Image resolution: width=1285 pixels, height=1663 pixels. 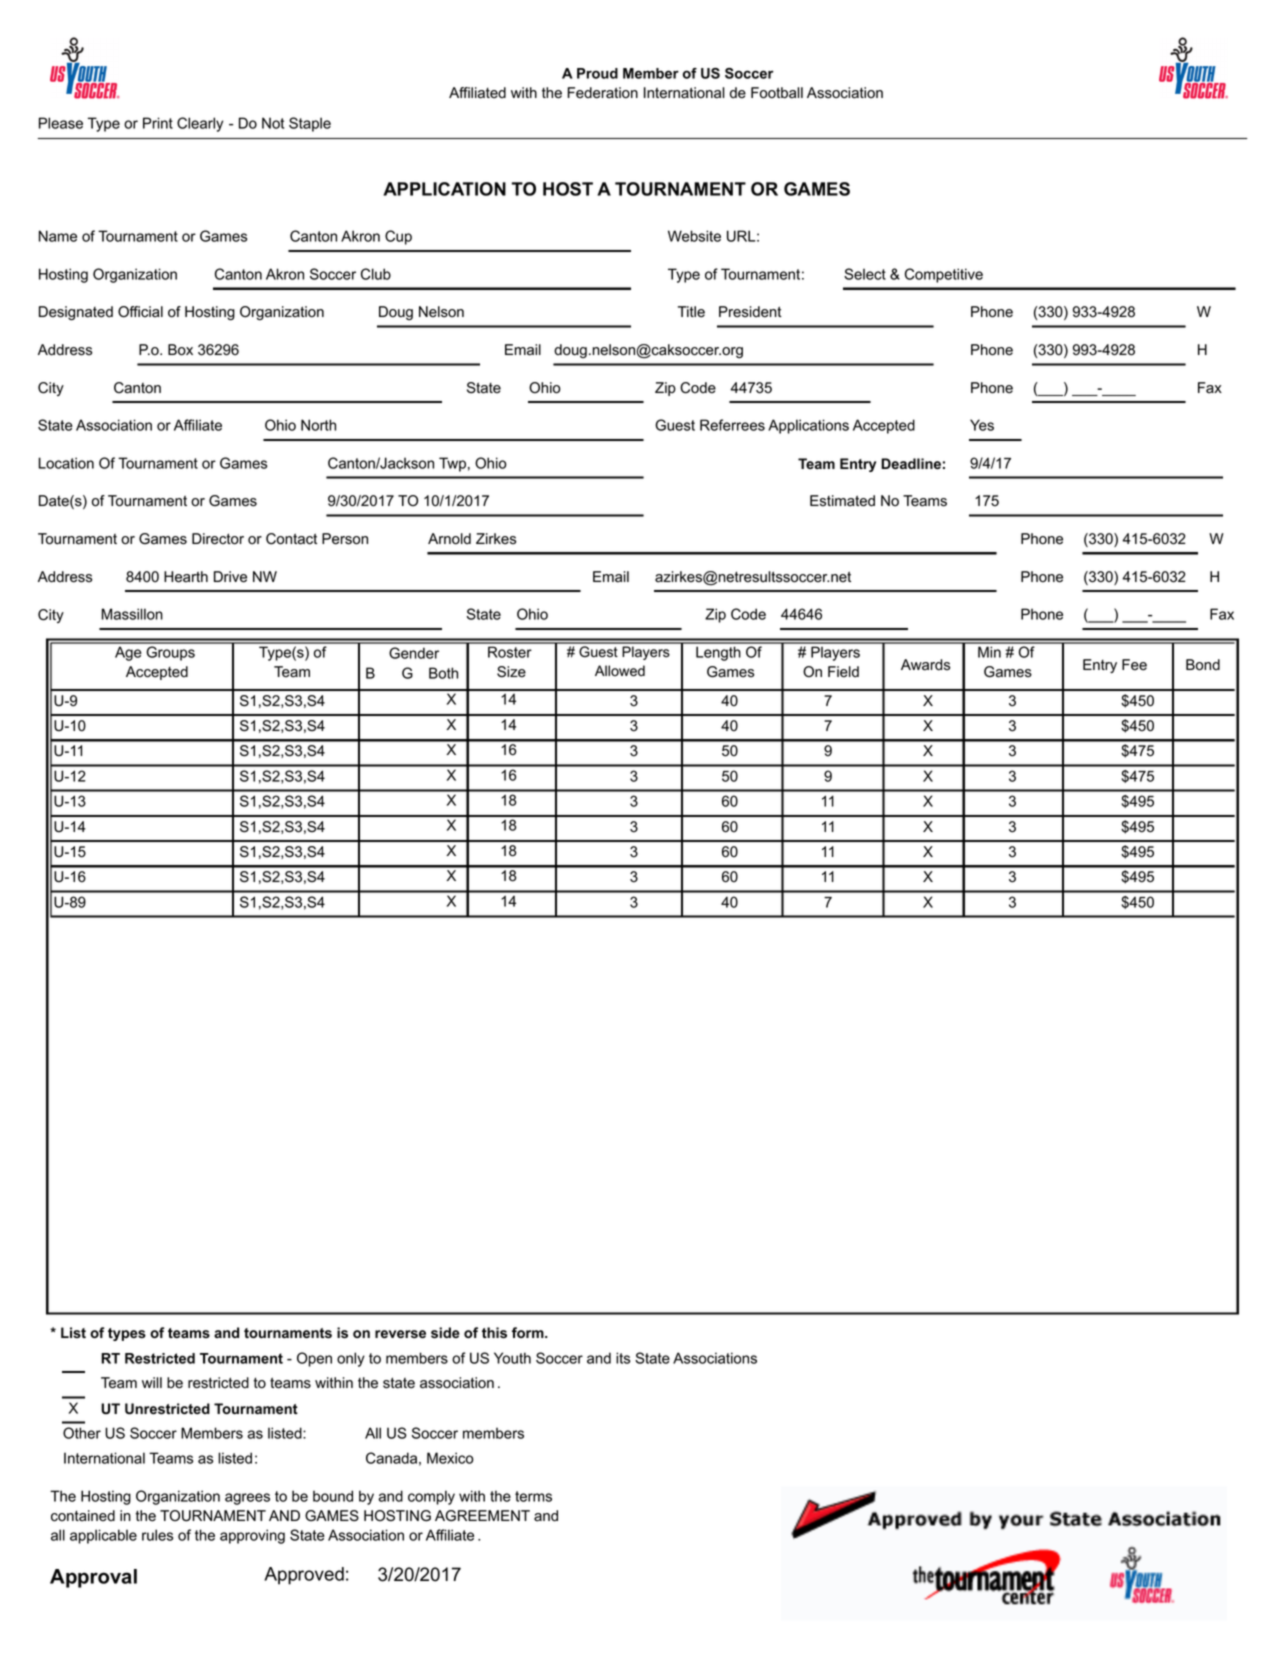 What do you see at coordinates (620, 671) in the page?
I see `Allowed` at bounding box center [620, 671].
